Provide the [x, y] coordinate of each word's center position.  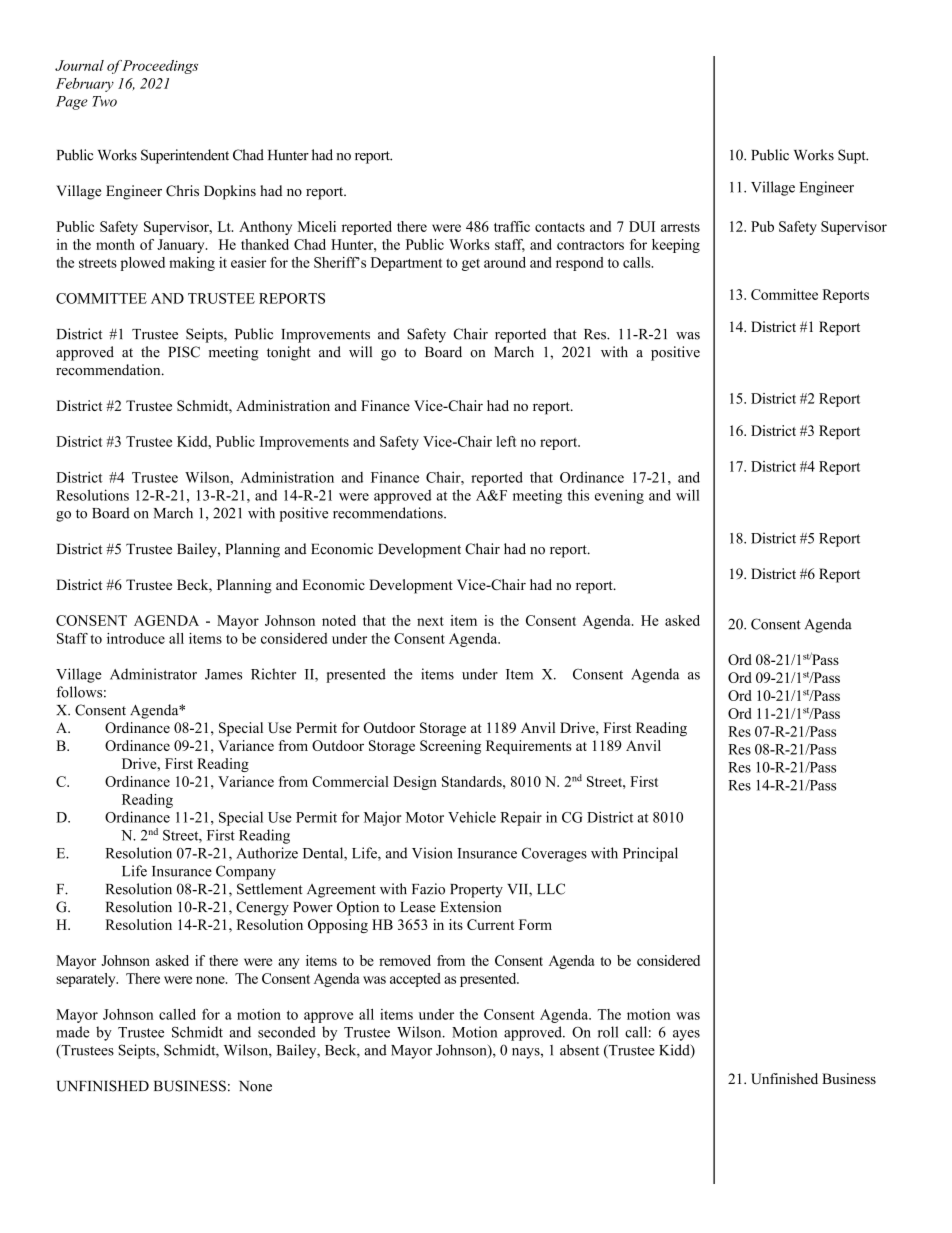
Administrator [153, 674]
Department [406, 264]
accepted [415, 980]
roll [608, 1032]
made [73, 1032]
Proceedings [160, 67]
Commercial [350, 781]
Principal [650, 854]
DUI [642, 226]
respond [579, 264]
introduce [136, 638]
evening [619, 496]
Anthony [265, 228]
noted [339, 620]
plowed [142, 264]
